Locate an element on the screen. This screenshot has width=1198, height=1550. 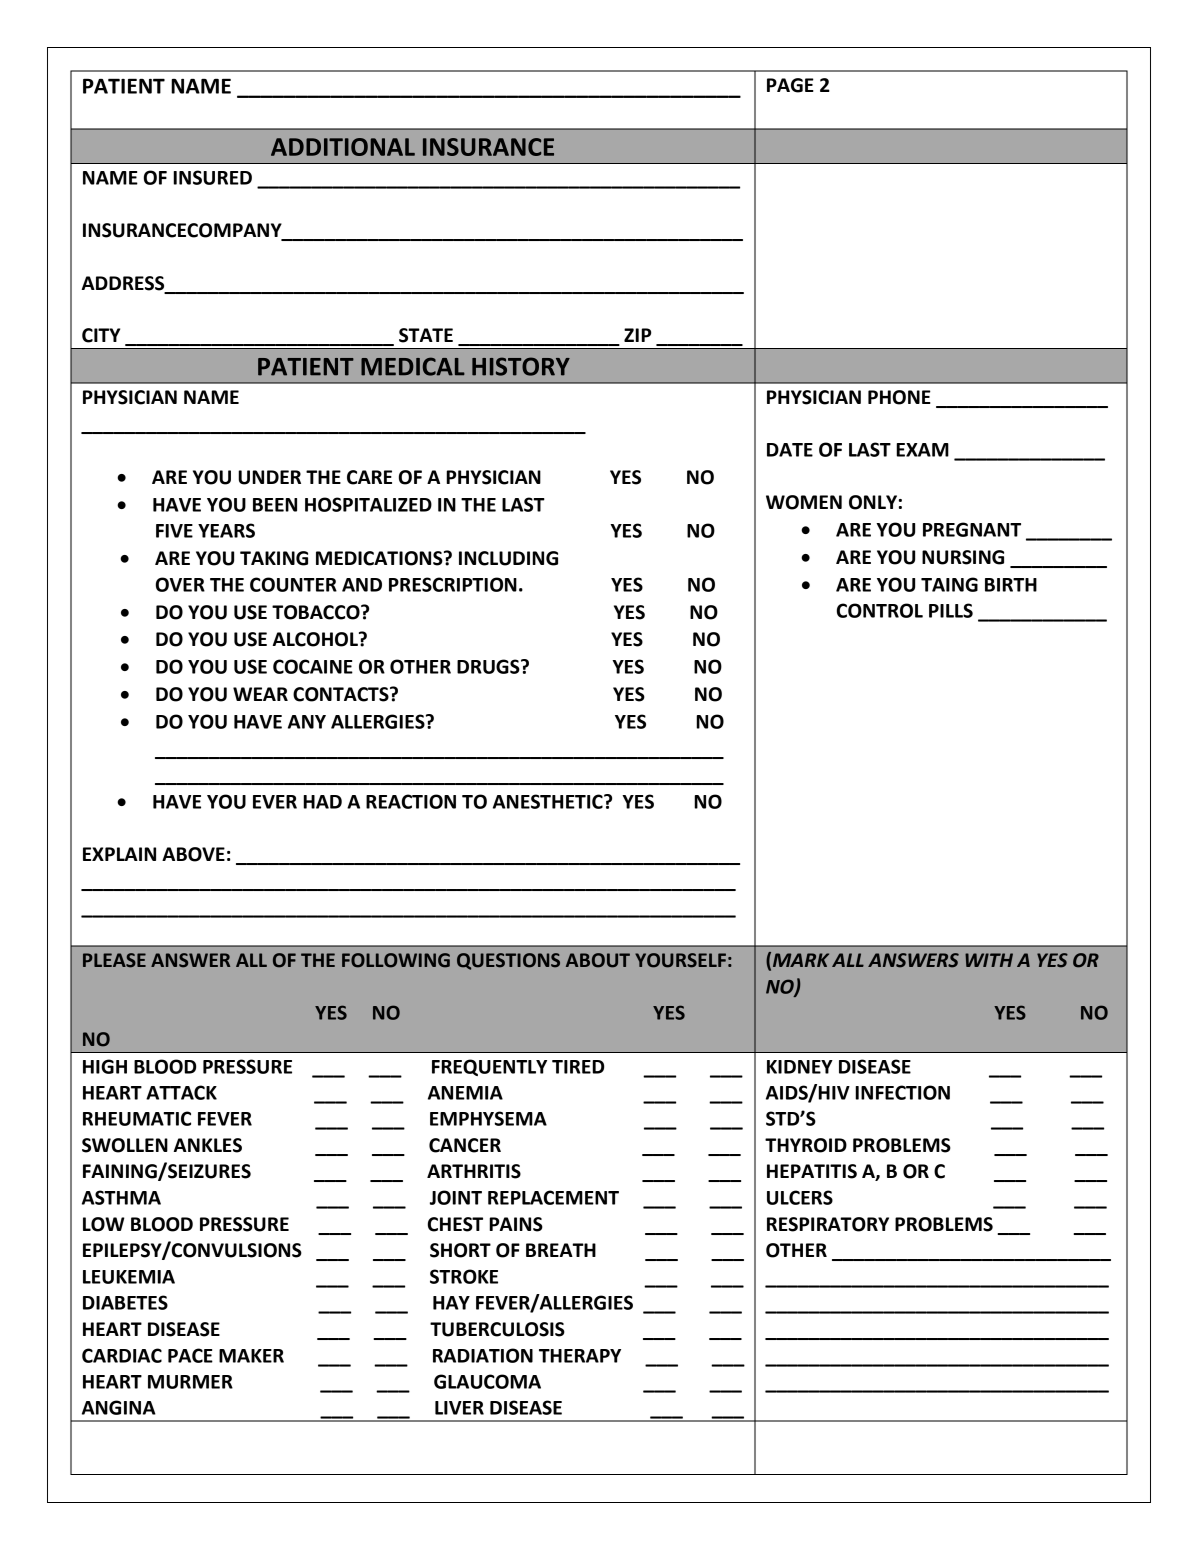
ABOUT is located at coordinates (598, 960).
